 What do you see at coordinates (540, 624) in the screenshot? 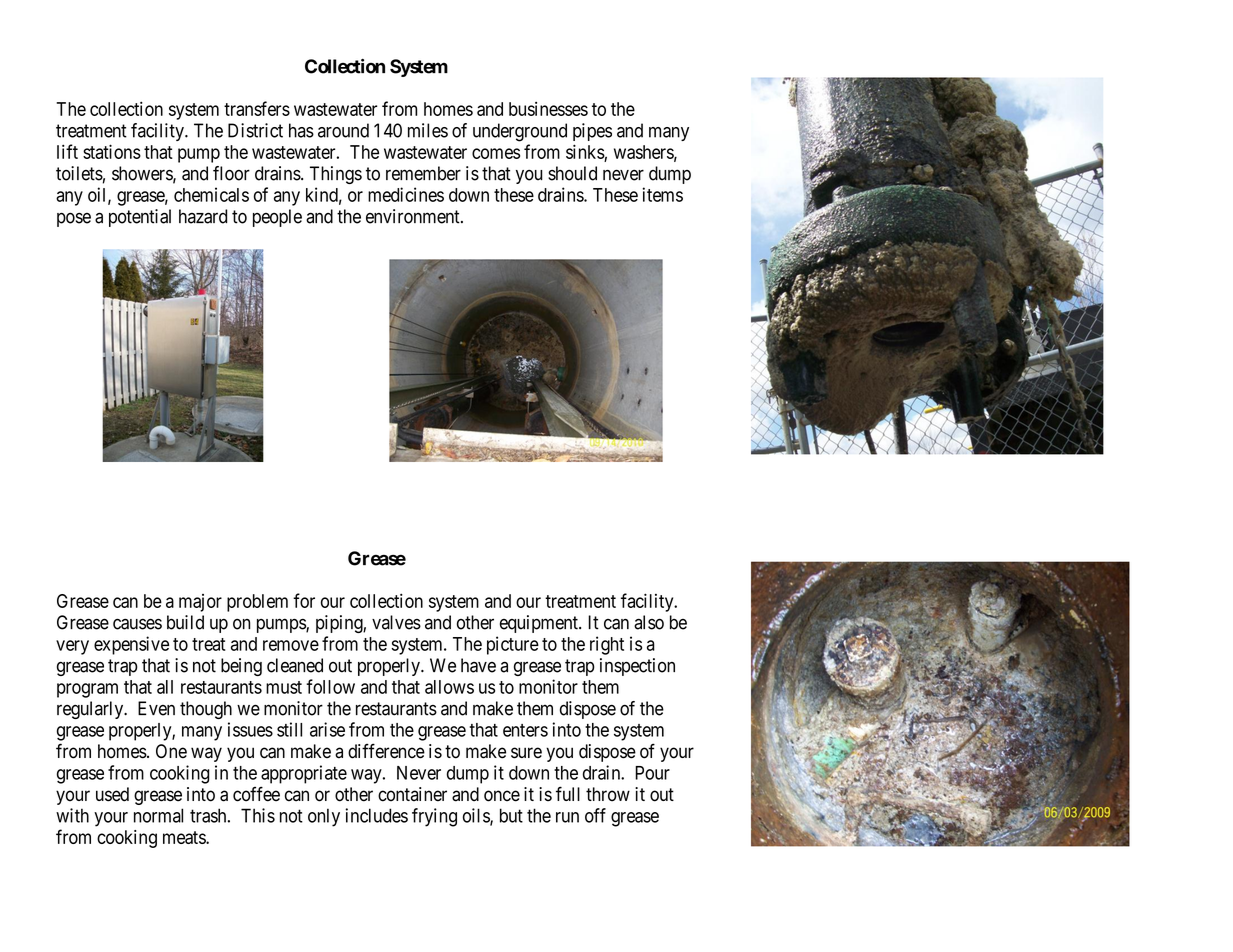
I see `equipment` at bounding box center [540, 624].
